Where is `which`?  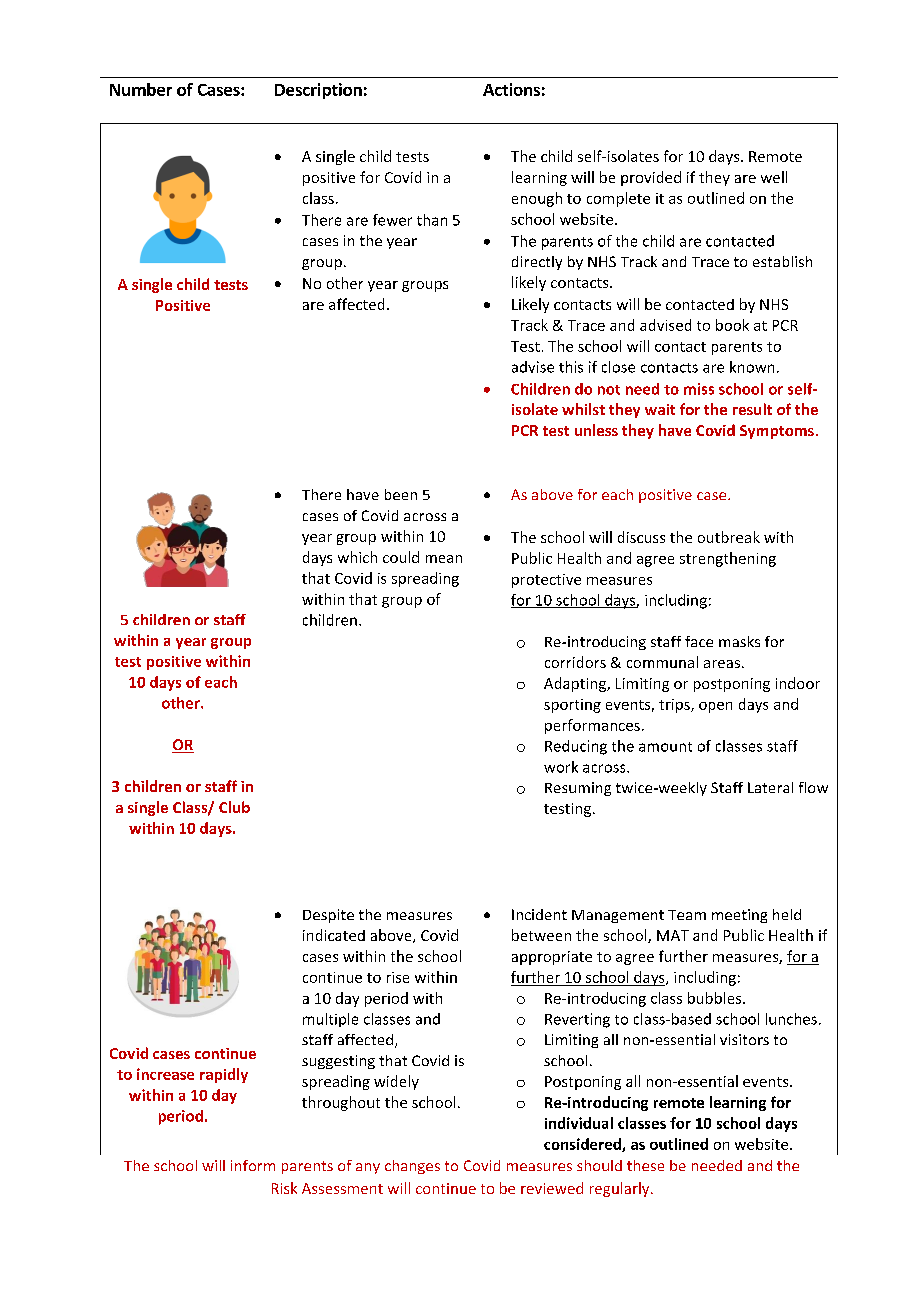 which is located at coordinates (357, 557).
